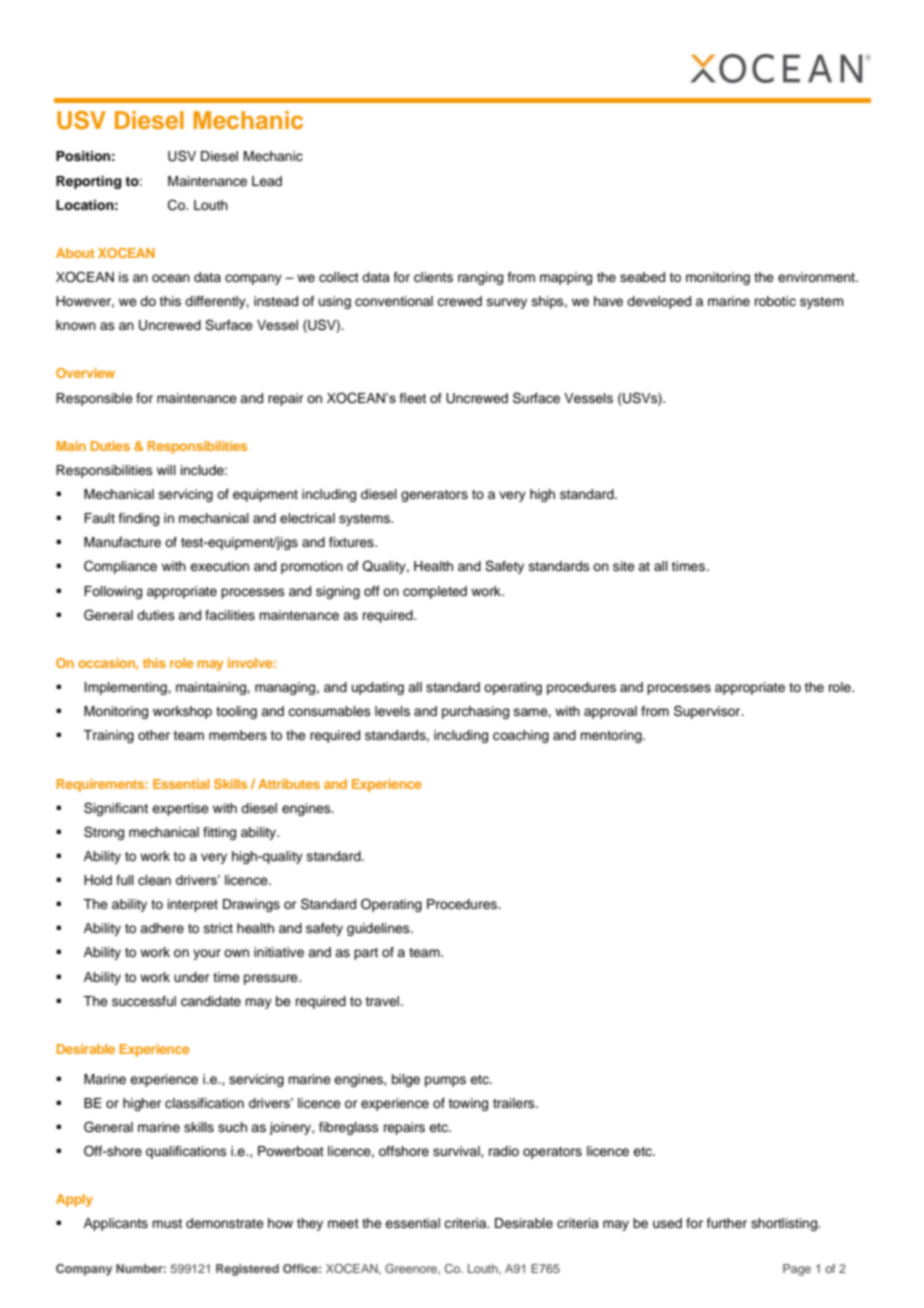 The width and height of the document is (924, 1308). What do you see at coordinates (708, 712) in the document?
I see `Supervisor` at bounding box center [708, 712].
